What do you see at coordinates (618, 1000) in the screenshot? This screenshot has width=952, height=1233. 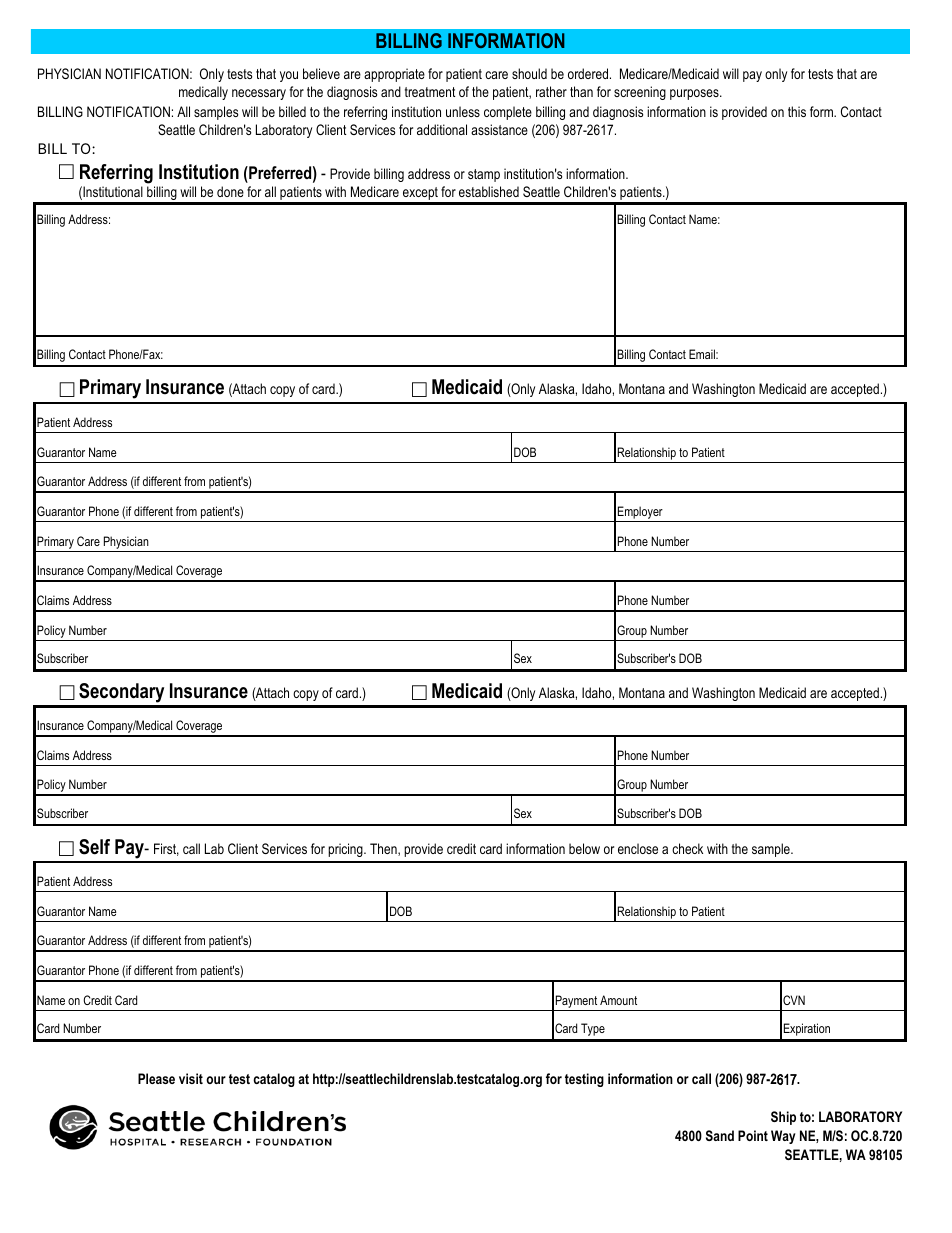 I see `Amount` at bounding box center [618, 1000].
